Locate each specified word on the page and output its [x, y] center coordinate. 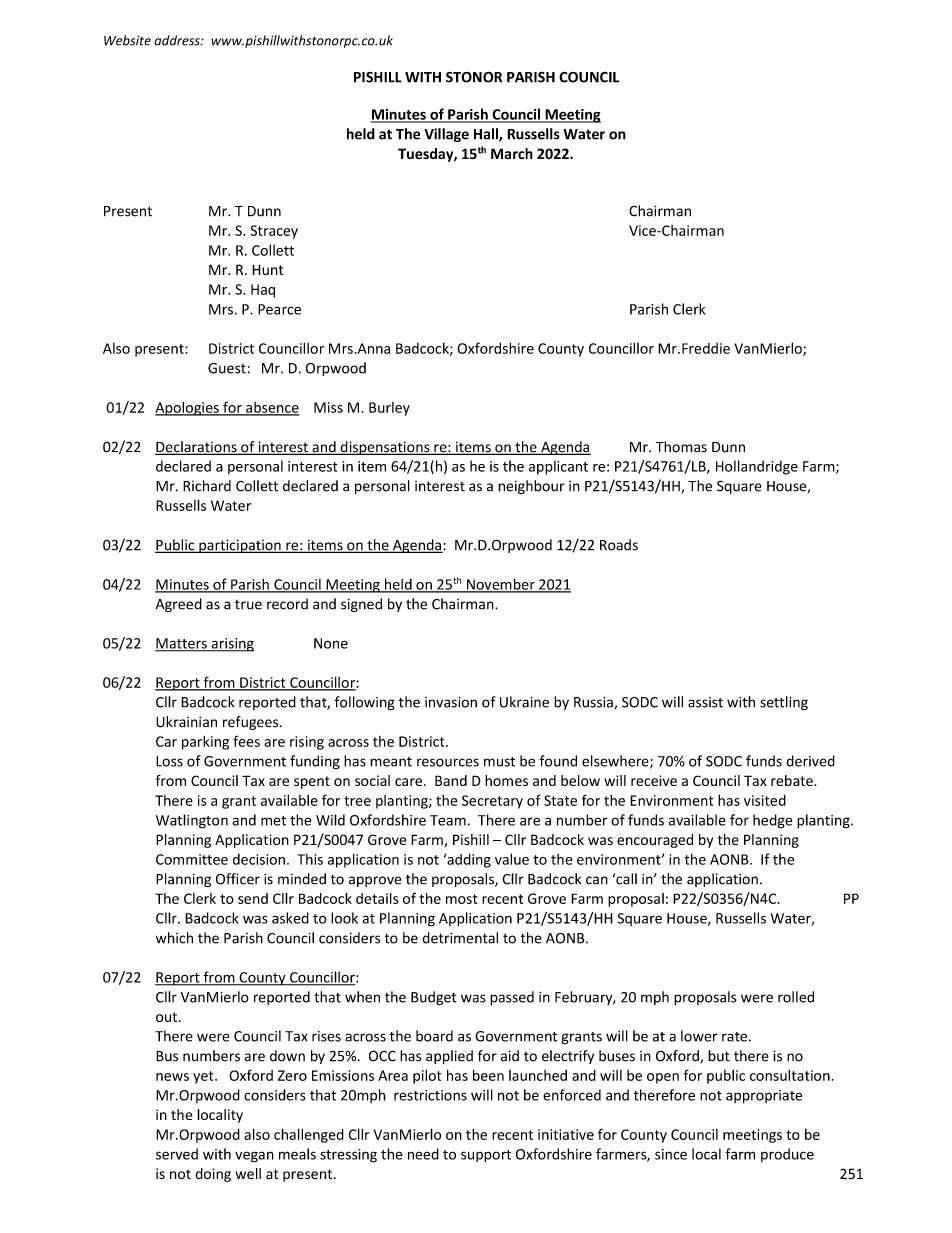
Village [446, 135]
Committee [192, 859]
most [461, 899]
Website [127, 40]
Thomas [681, 447]
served [177, 1154]
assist [705, 702]
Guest [227, 368]
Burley [389, 409]
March [512, 153]
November [501, 585]
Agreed [179, 605]
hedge [772, 821]
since [671, 1154]
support [486, 1156]
